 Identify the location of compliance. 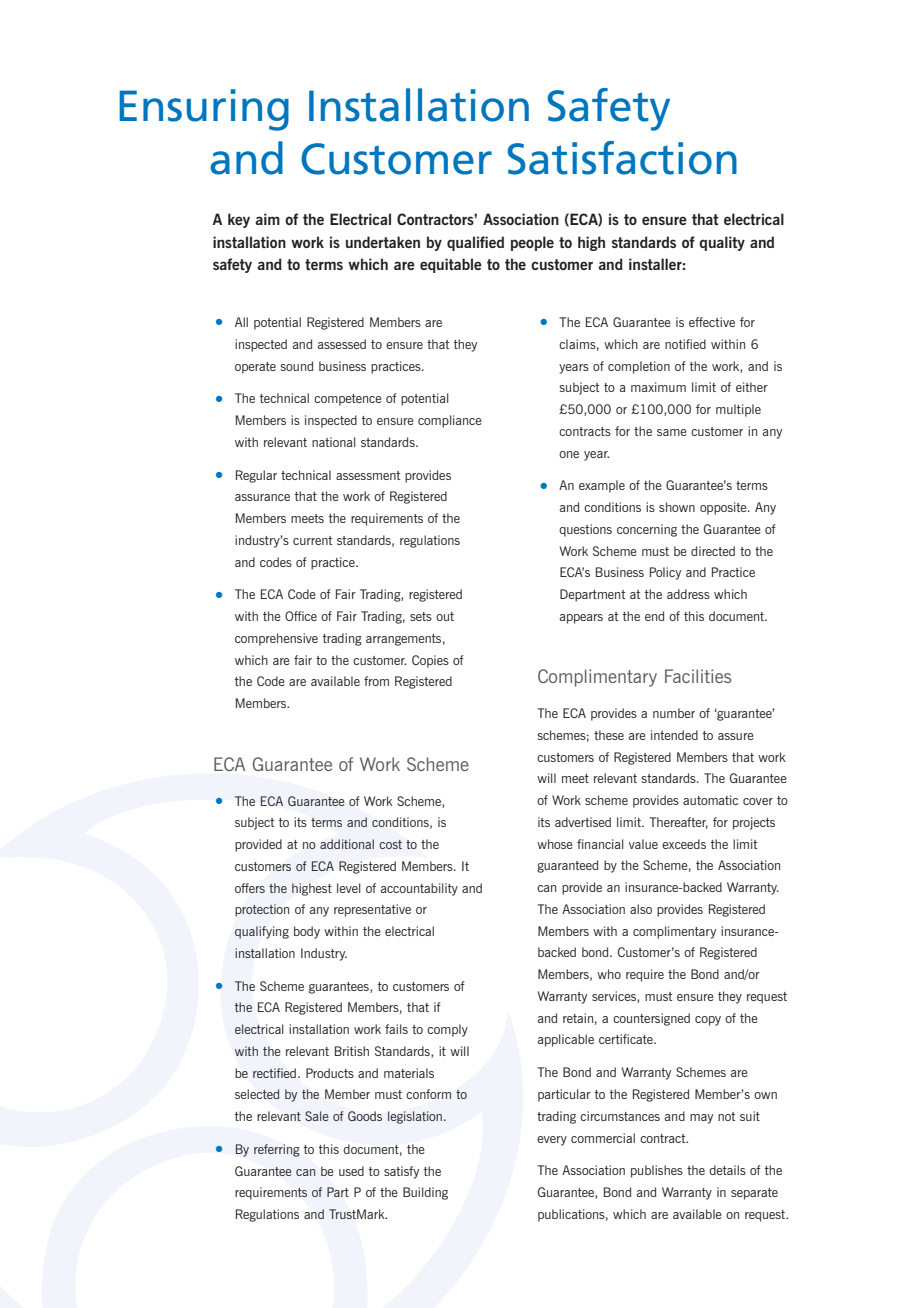
(450, 421).
